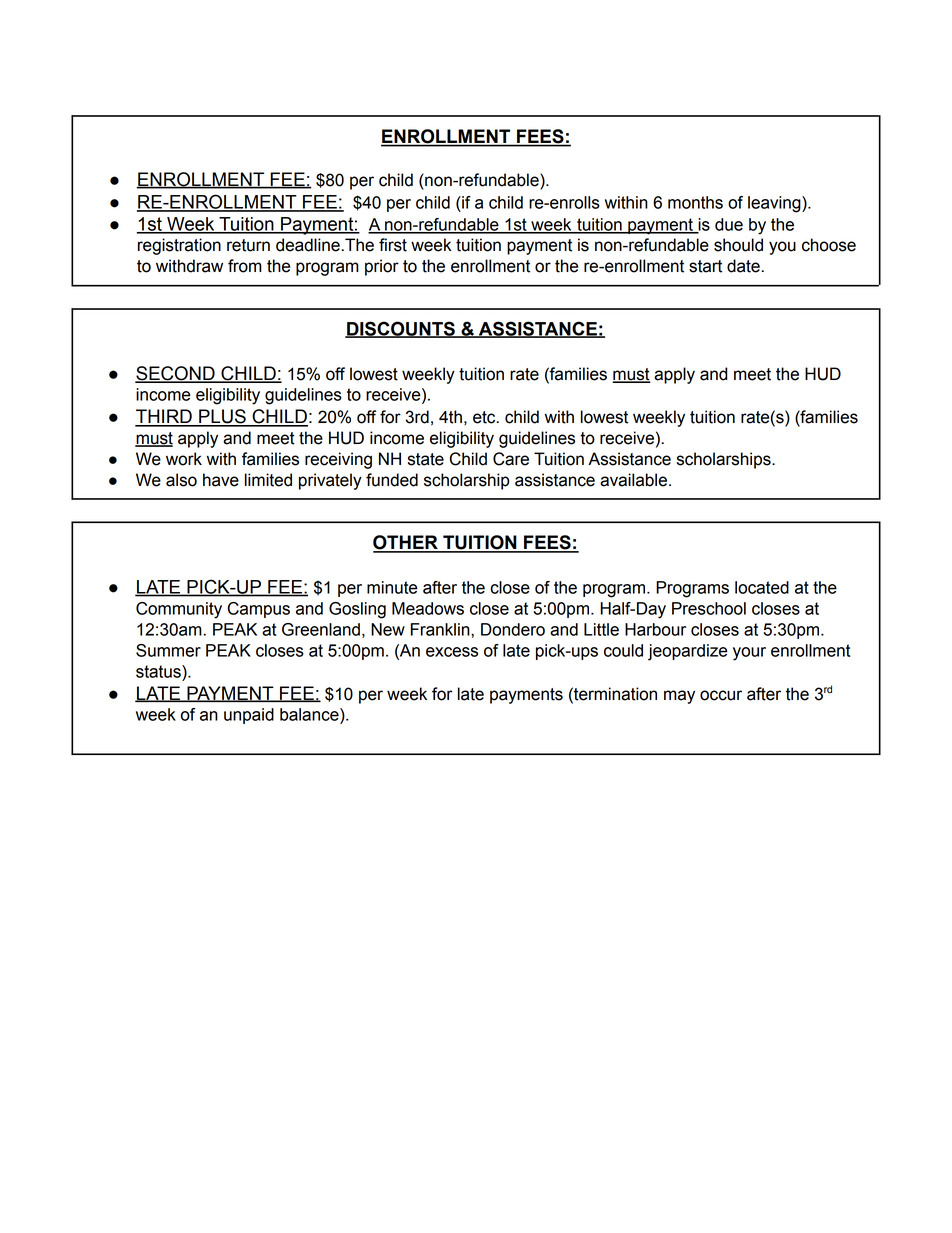  What do you see at coordinates (393, 245) in the screenshot?
I see `first` at bounding box center [393, 245].
